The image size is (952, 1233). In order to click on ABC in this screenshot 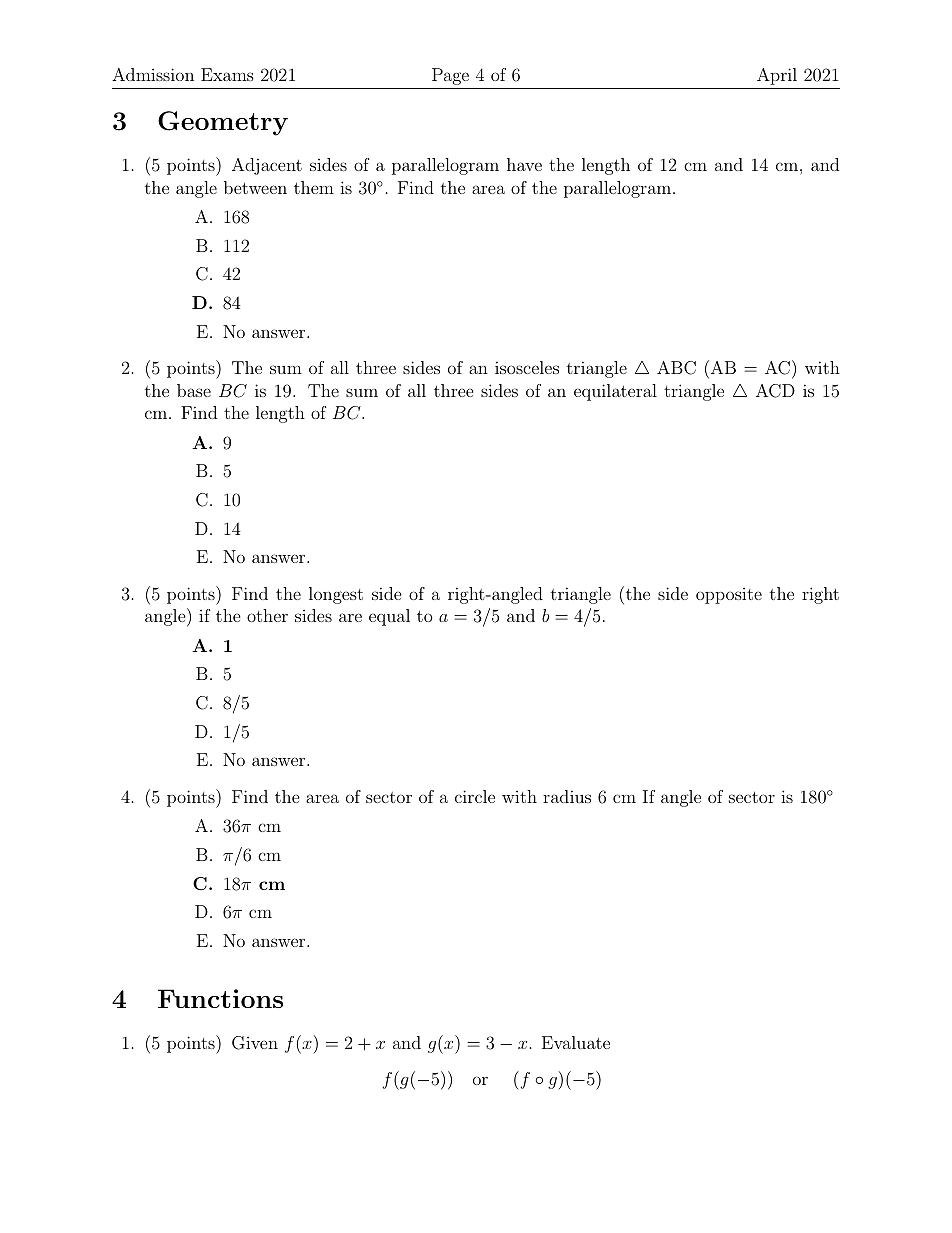, I will do `click(676, 368)`.
